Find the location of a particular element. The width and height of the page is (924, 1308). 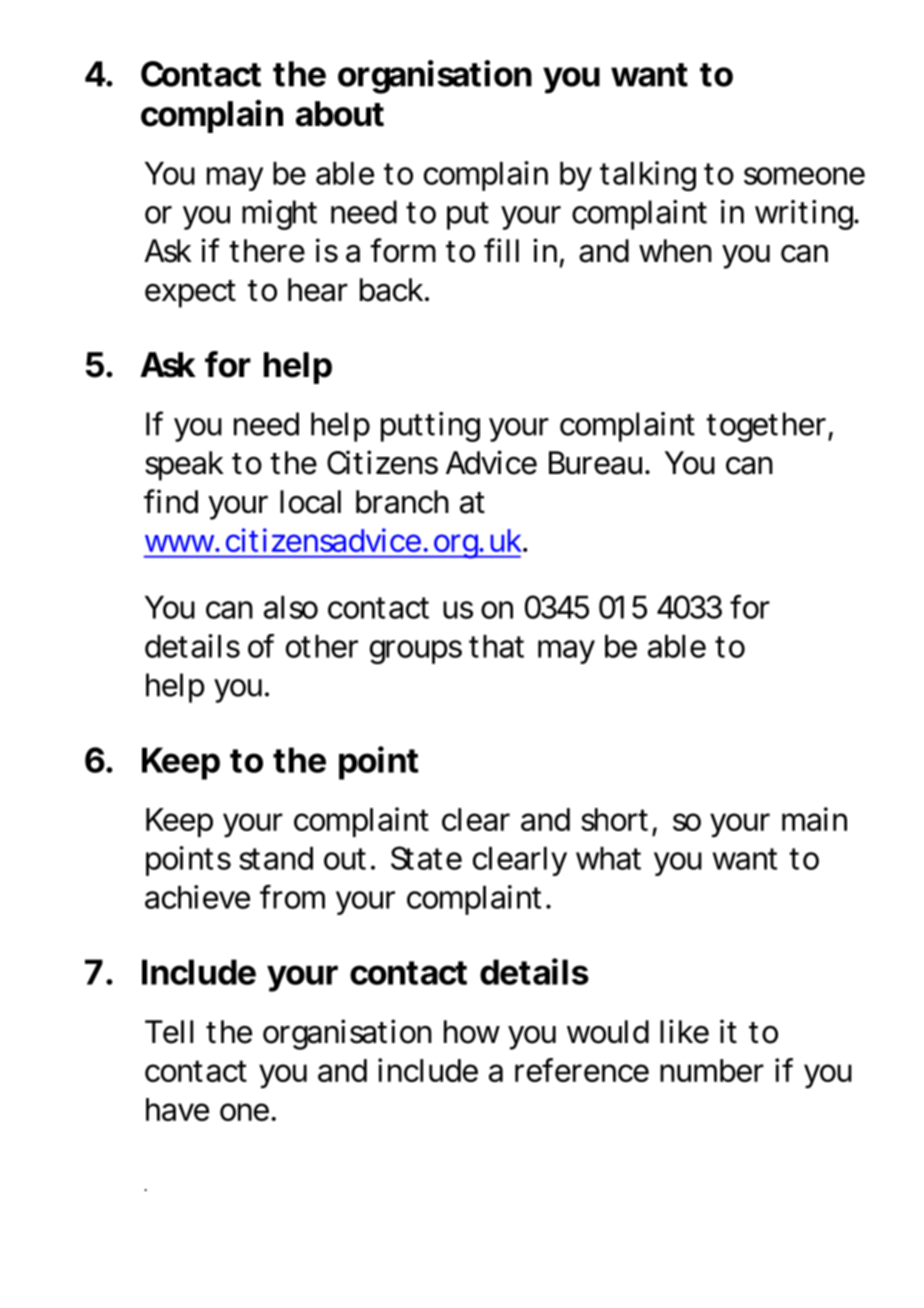

together is located at coordinates (767, 427).
